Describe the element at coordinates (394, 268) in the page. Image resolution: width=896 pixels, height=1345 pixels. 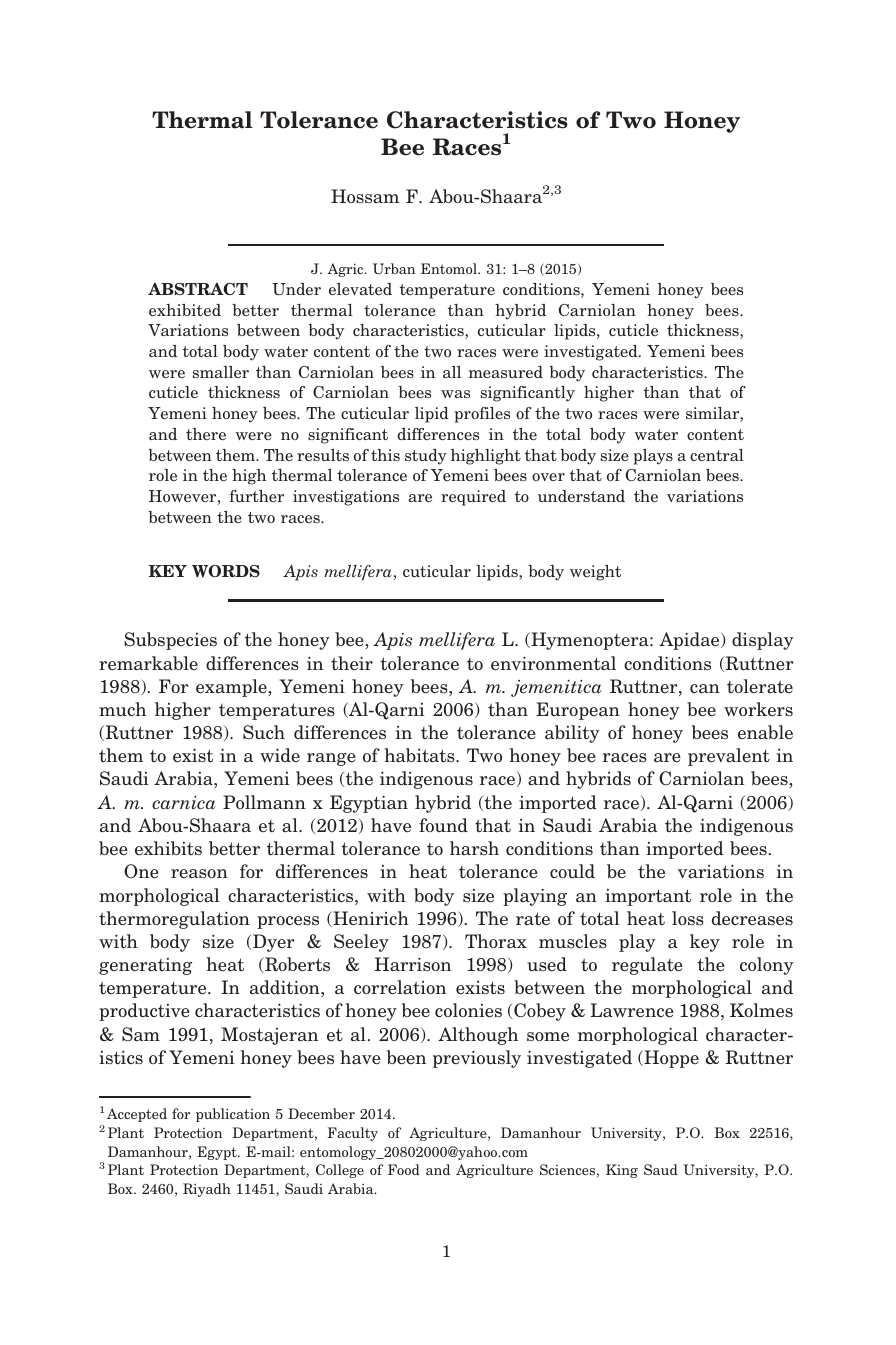
I see `Urban` at that location.
